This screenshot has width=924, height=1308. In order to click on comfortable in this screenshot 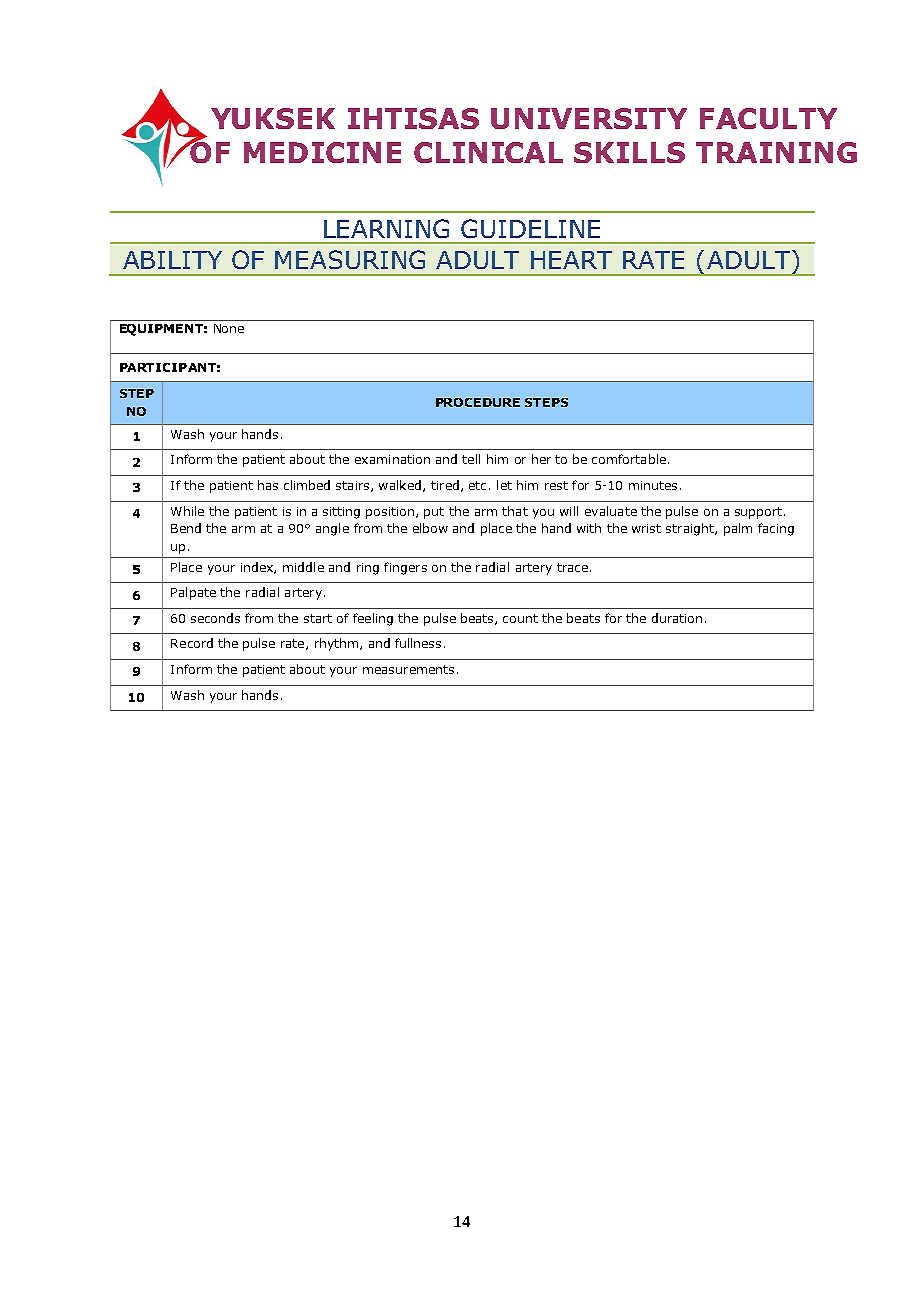, I will do `click(629, 459)`.
